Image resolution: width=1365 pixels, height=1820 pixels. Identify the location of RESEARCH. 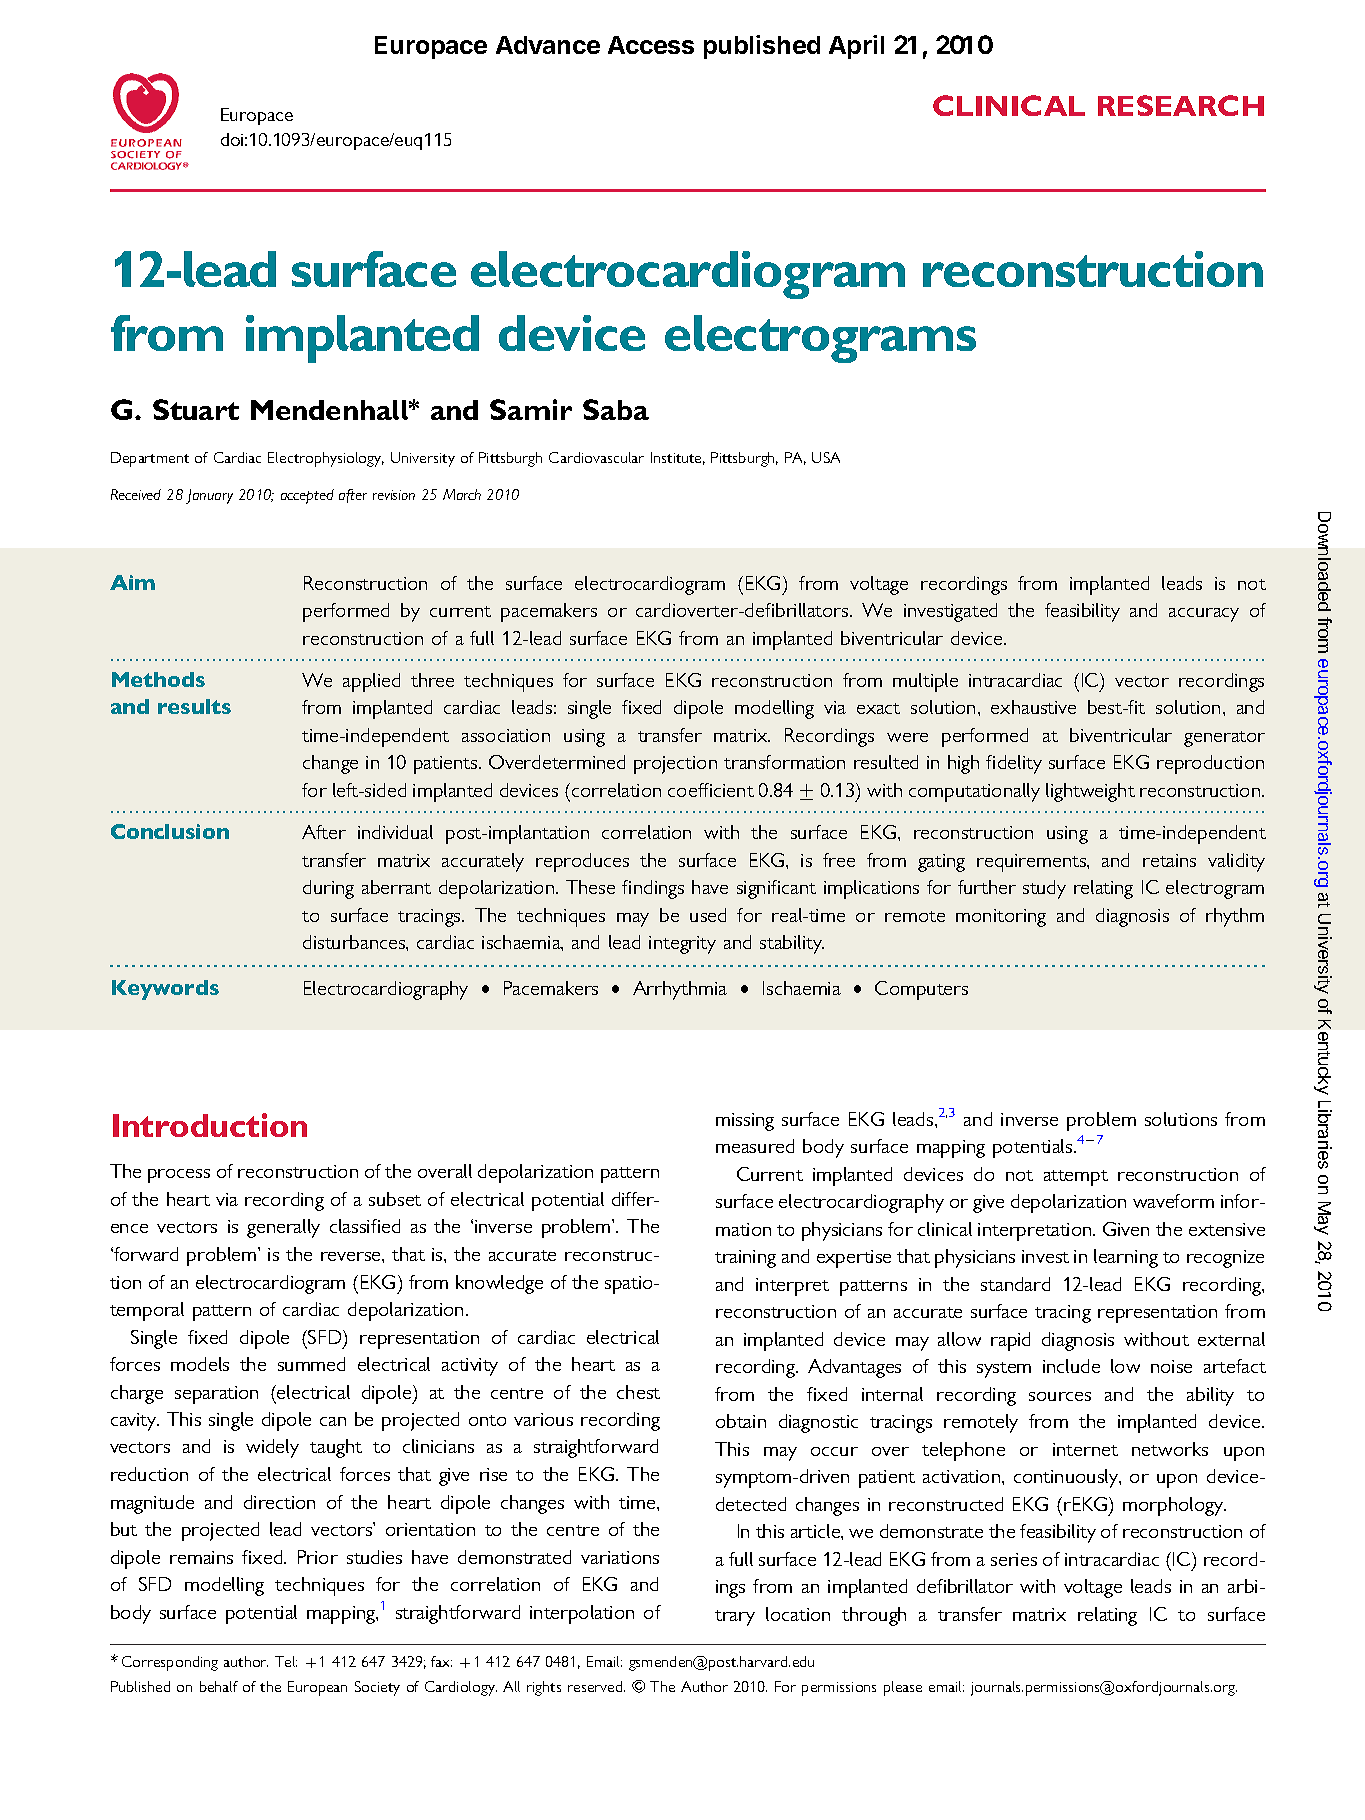
(1181, 105).
